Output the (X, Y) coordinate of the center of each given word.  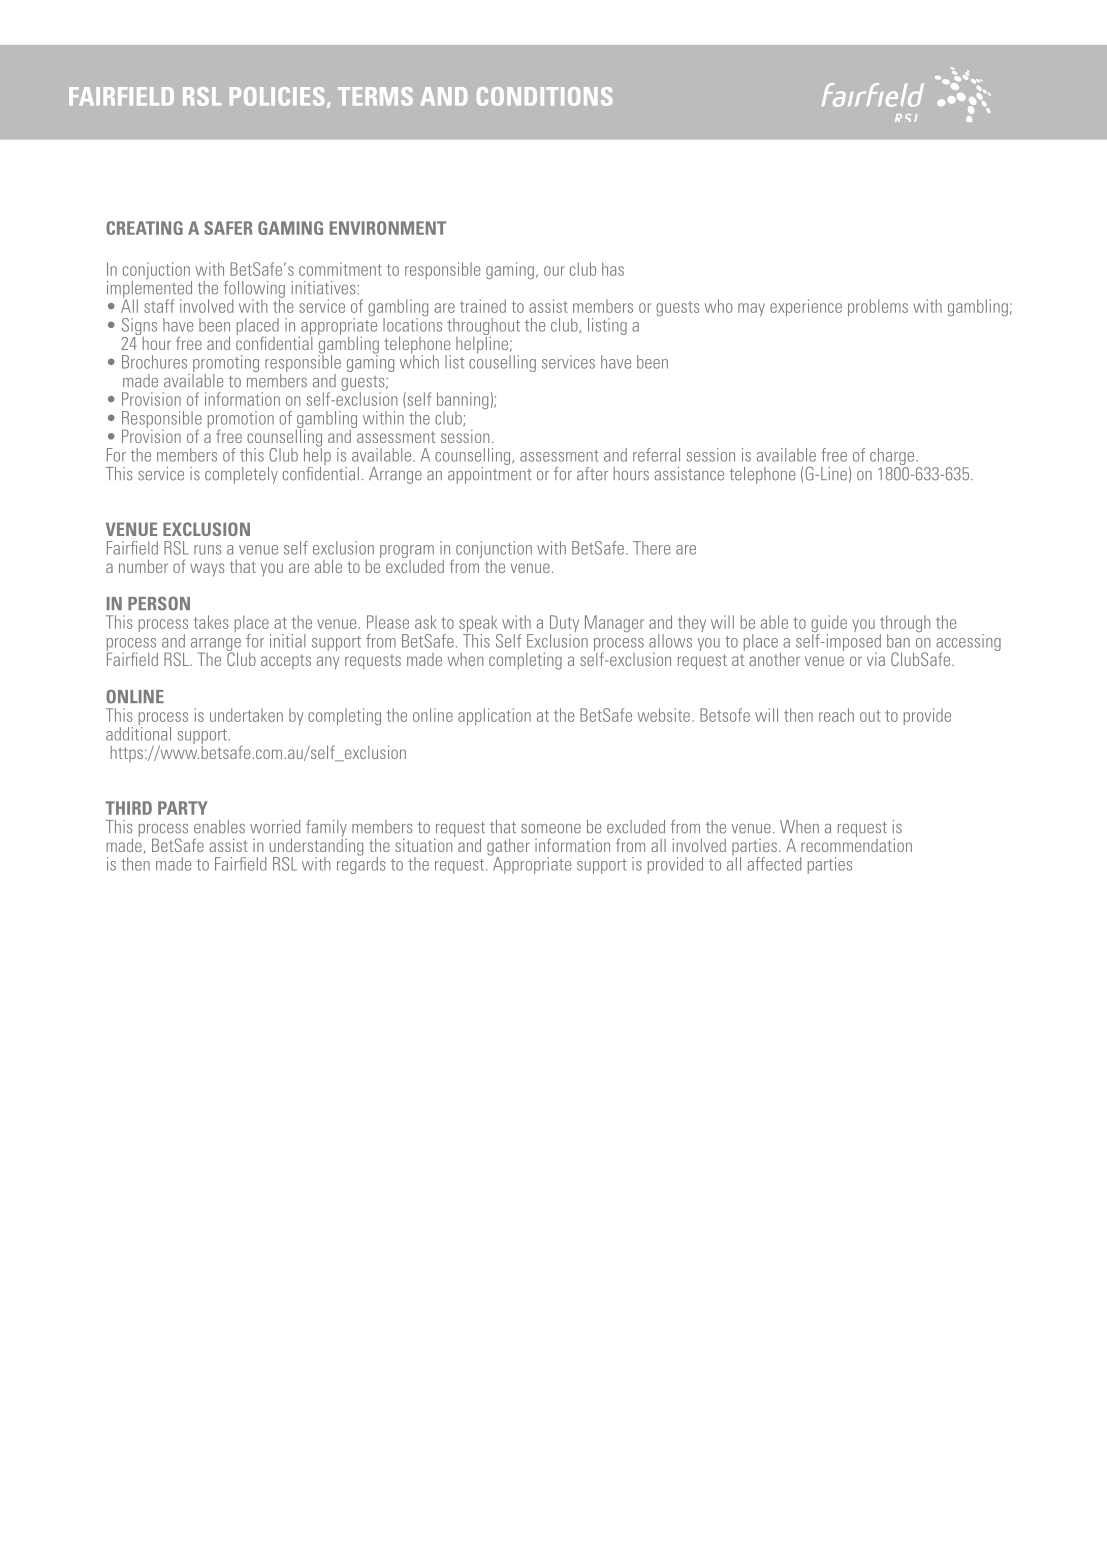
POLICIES (277, 96)
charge (893, 458)
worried (275, 827)
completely (241, 475)
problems (878, 307)
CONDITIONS (545, 96)
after (592, 474)
